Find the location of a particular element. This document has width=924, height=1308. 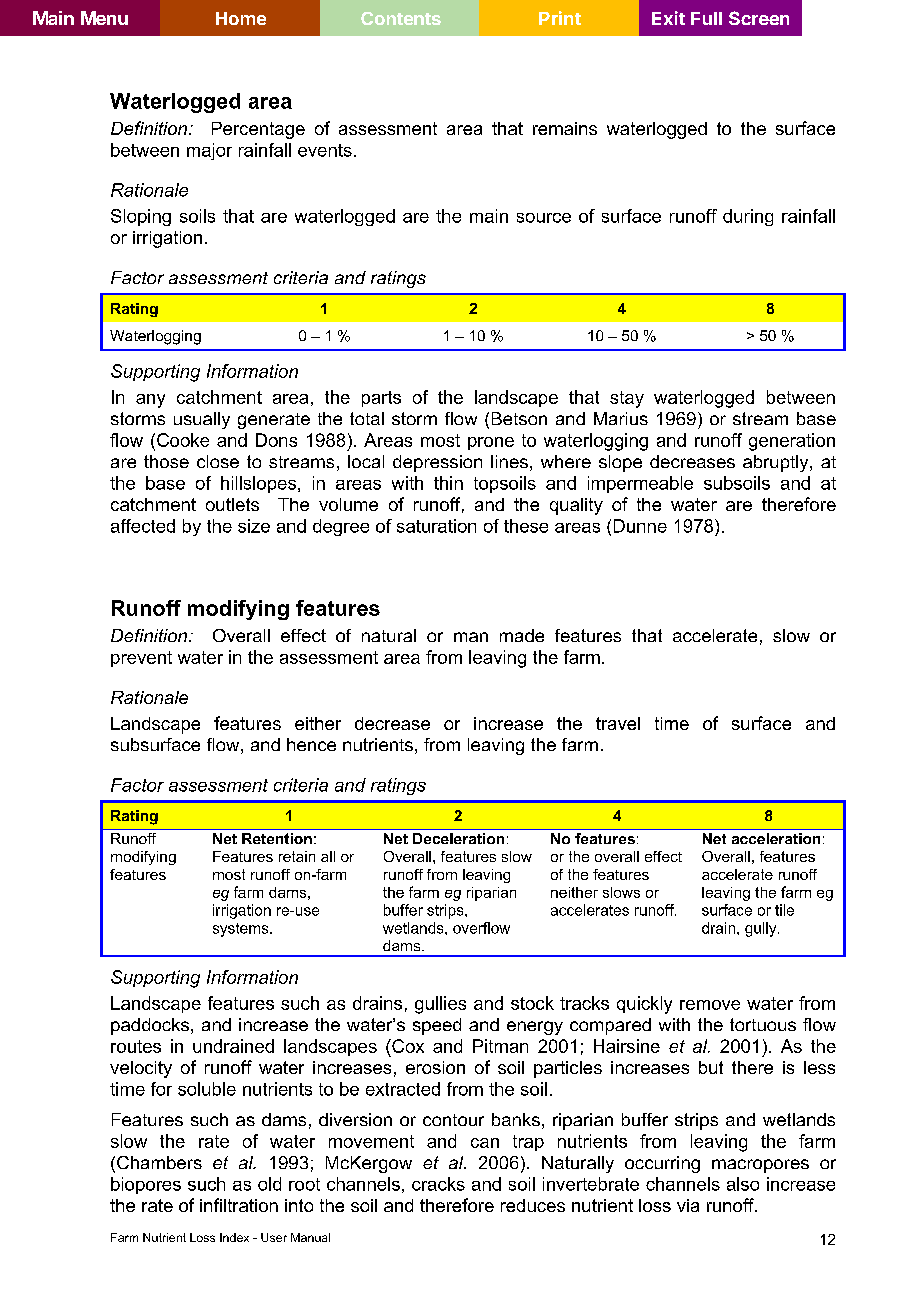

major is located at coordinates (209, 151).
